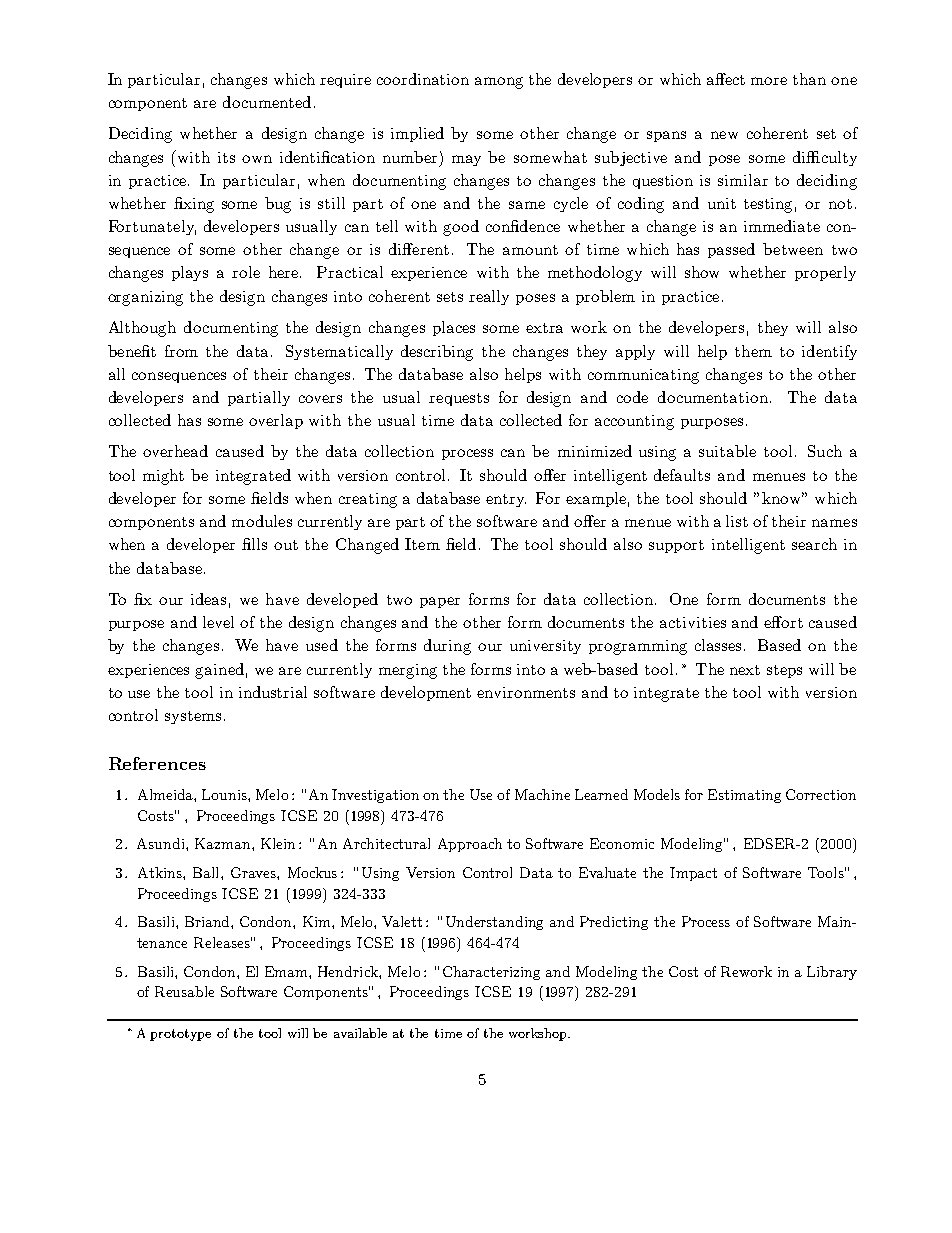 This document has width=952, height=1233. I want to click on more, so click(769, 81).
